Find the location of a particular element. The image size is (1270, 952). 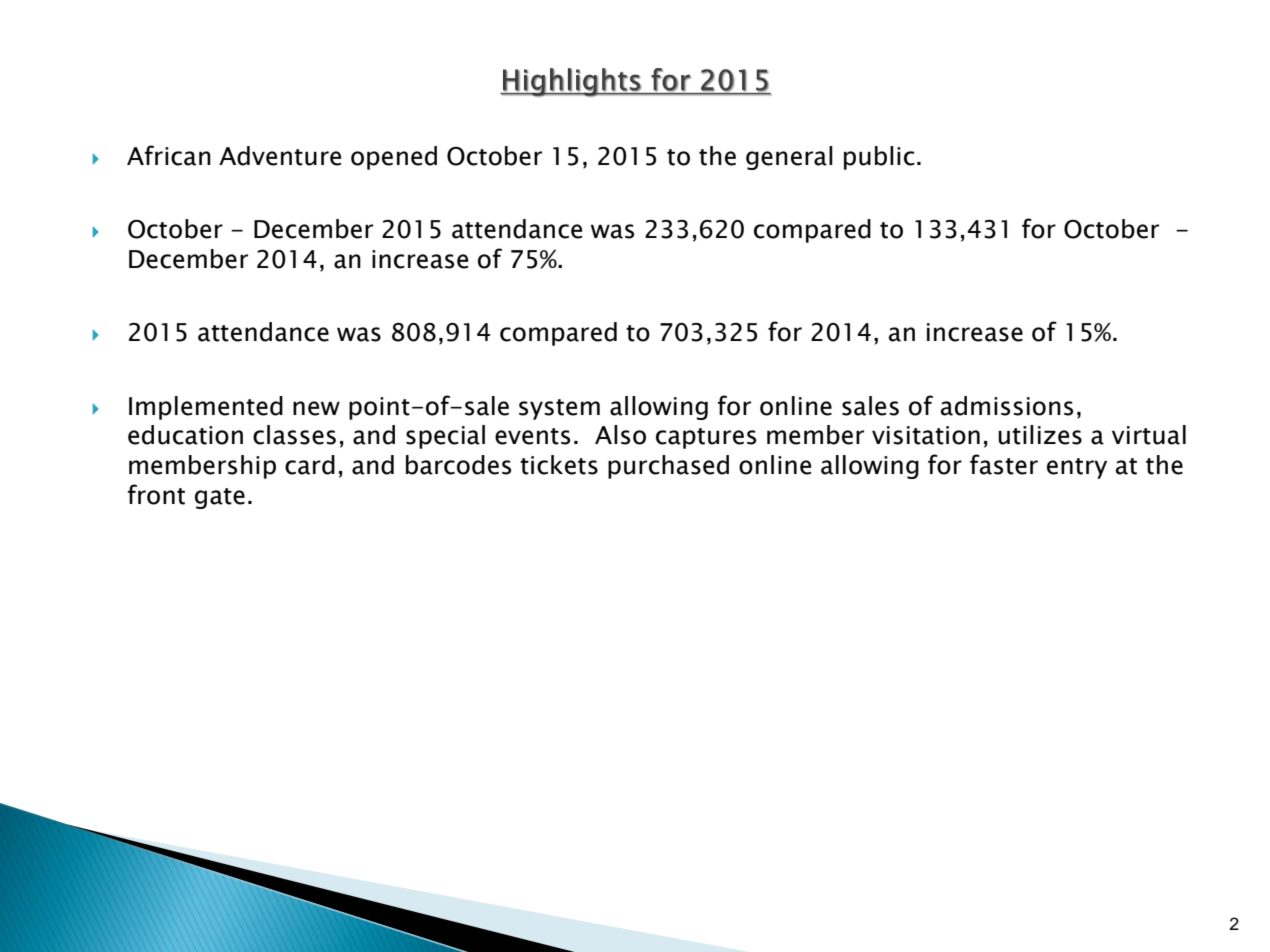

Implemented is located at coordinates (206, 408).
